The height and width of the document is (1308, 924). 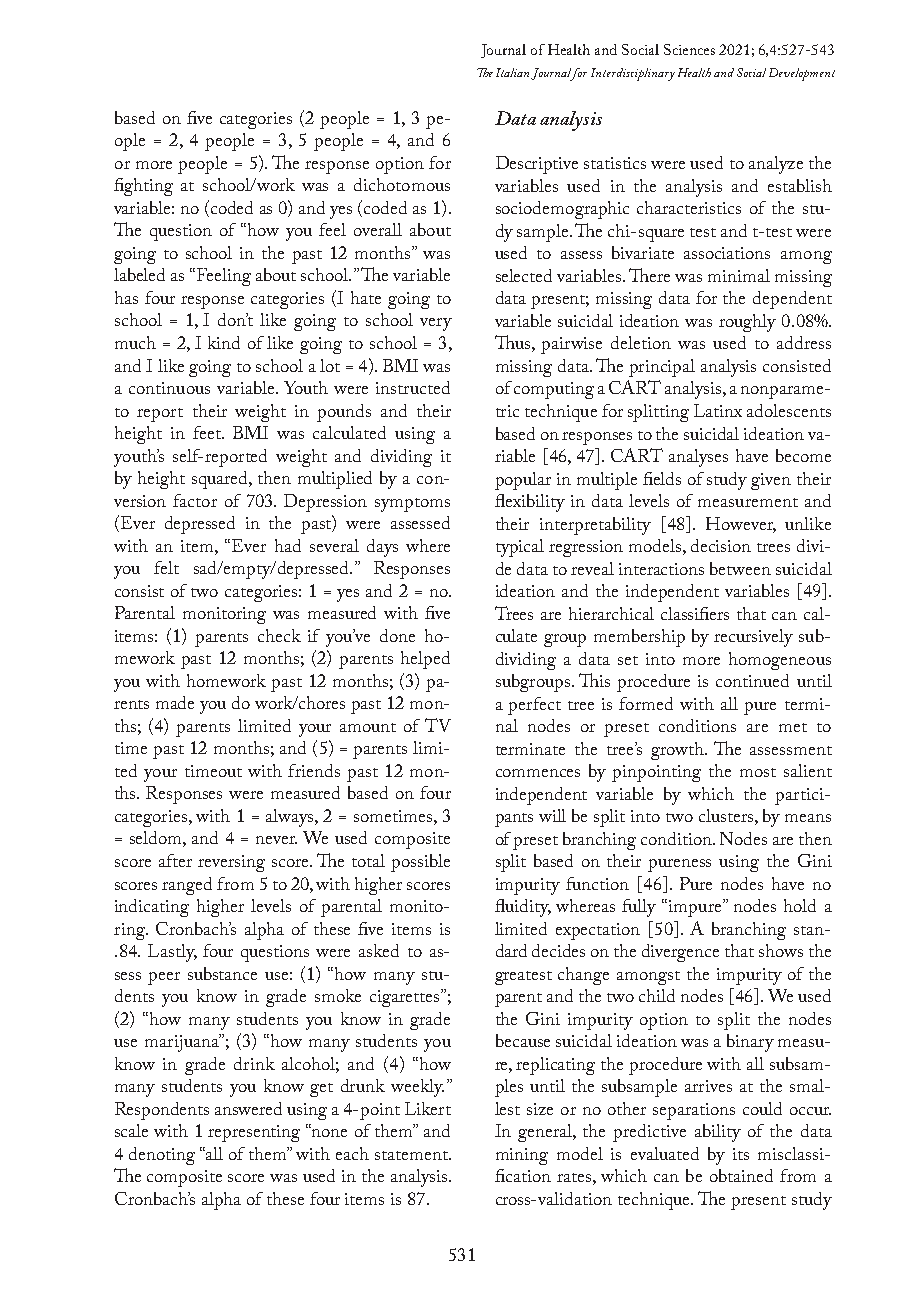 What do you see at coordinates (689, 49) in the document?
I see `Sciences` at bounding box center [689, 49].
